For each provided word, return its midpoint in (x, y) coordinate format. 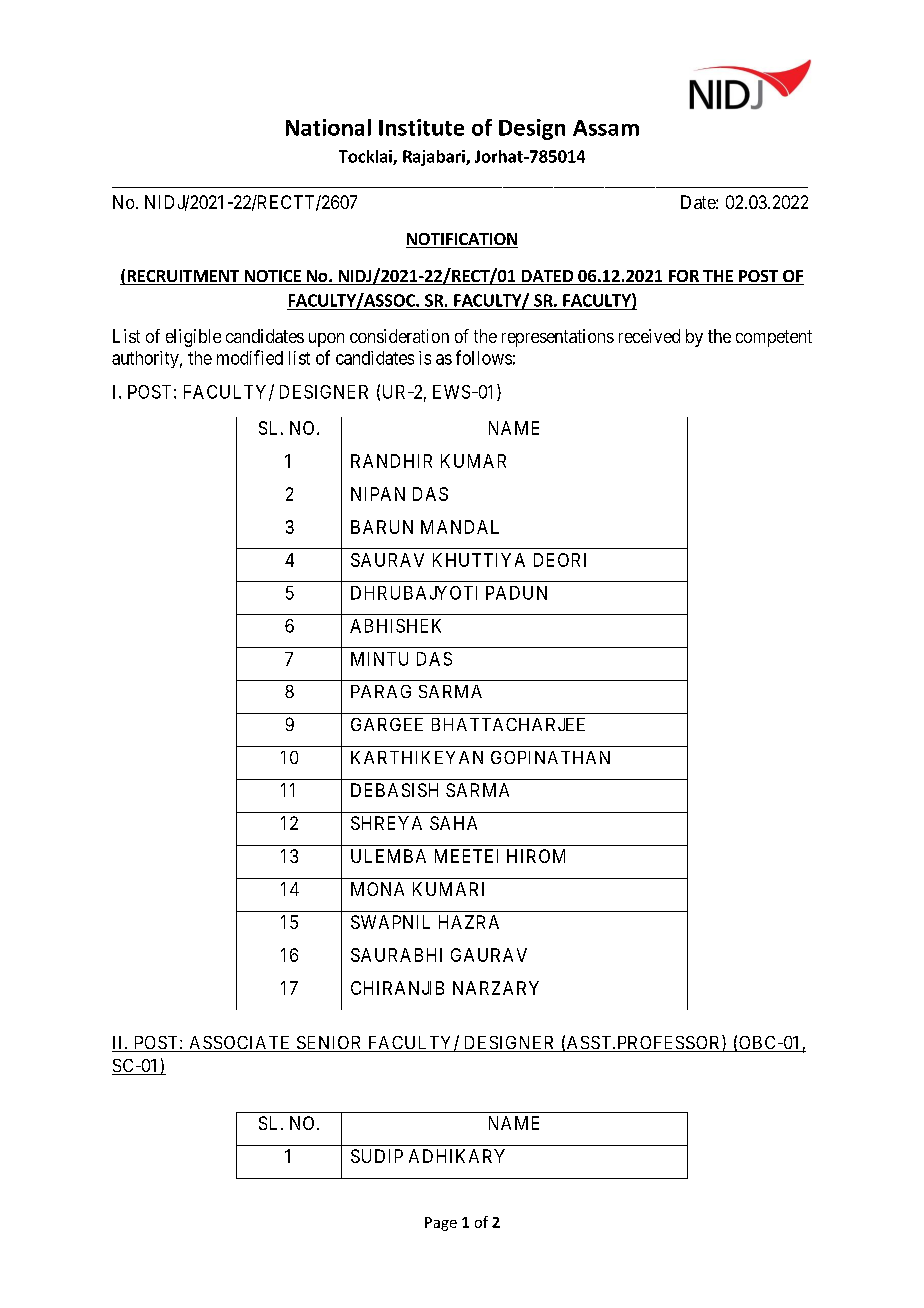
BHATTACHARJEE (508, 724)
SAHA (453, 823)
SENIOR (329, 1044)
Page (441, 1224)
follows (484, 357)
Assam (606, 128)
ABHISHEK (395, 626)
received (649, 336)
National (328, 127)
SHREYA (386, 823)
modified (250, 357)
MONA (377, 889)
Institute (421, 127)
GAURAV (489, 955)
